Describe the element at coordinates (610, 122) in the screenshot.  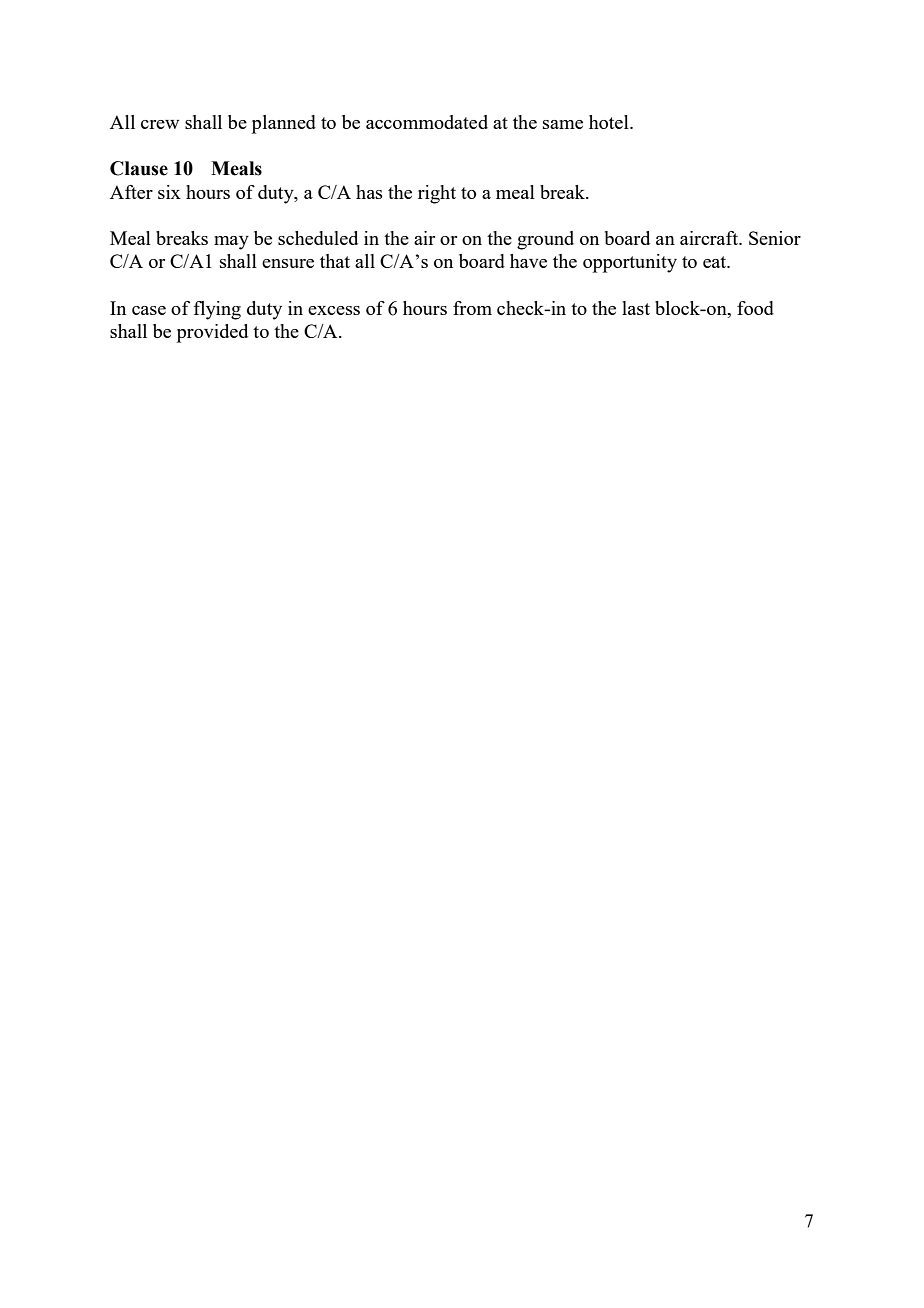
I see `hotel` at that location.
